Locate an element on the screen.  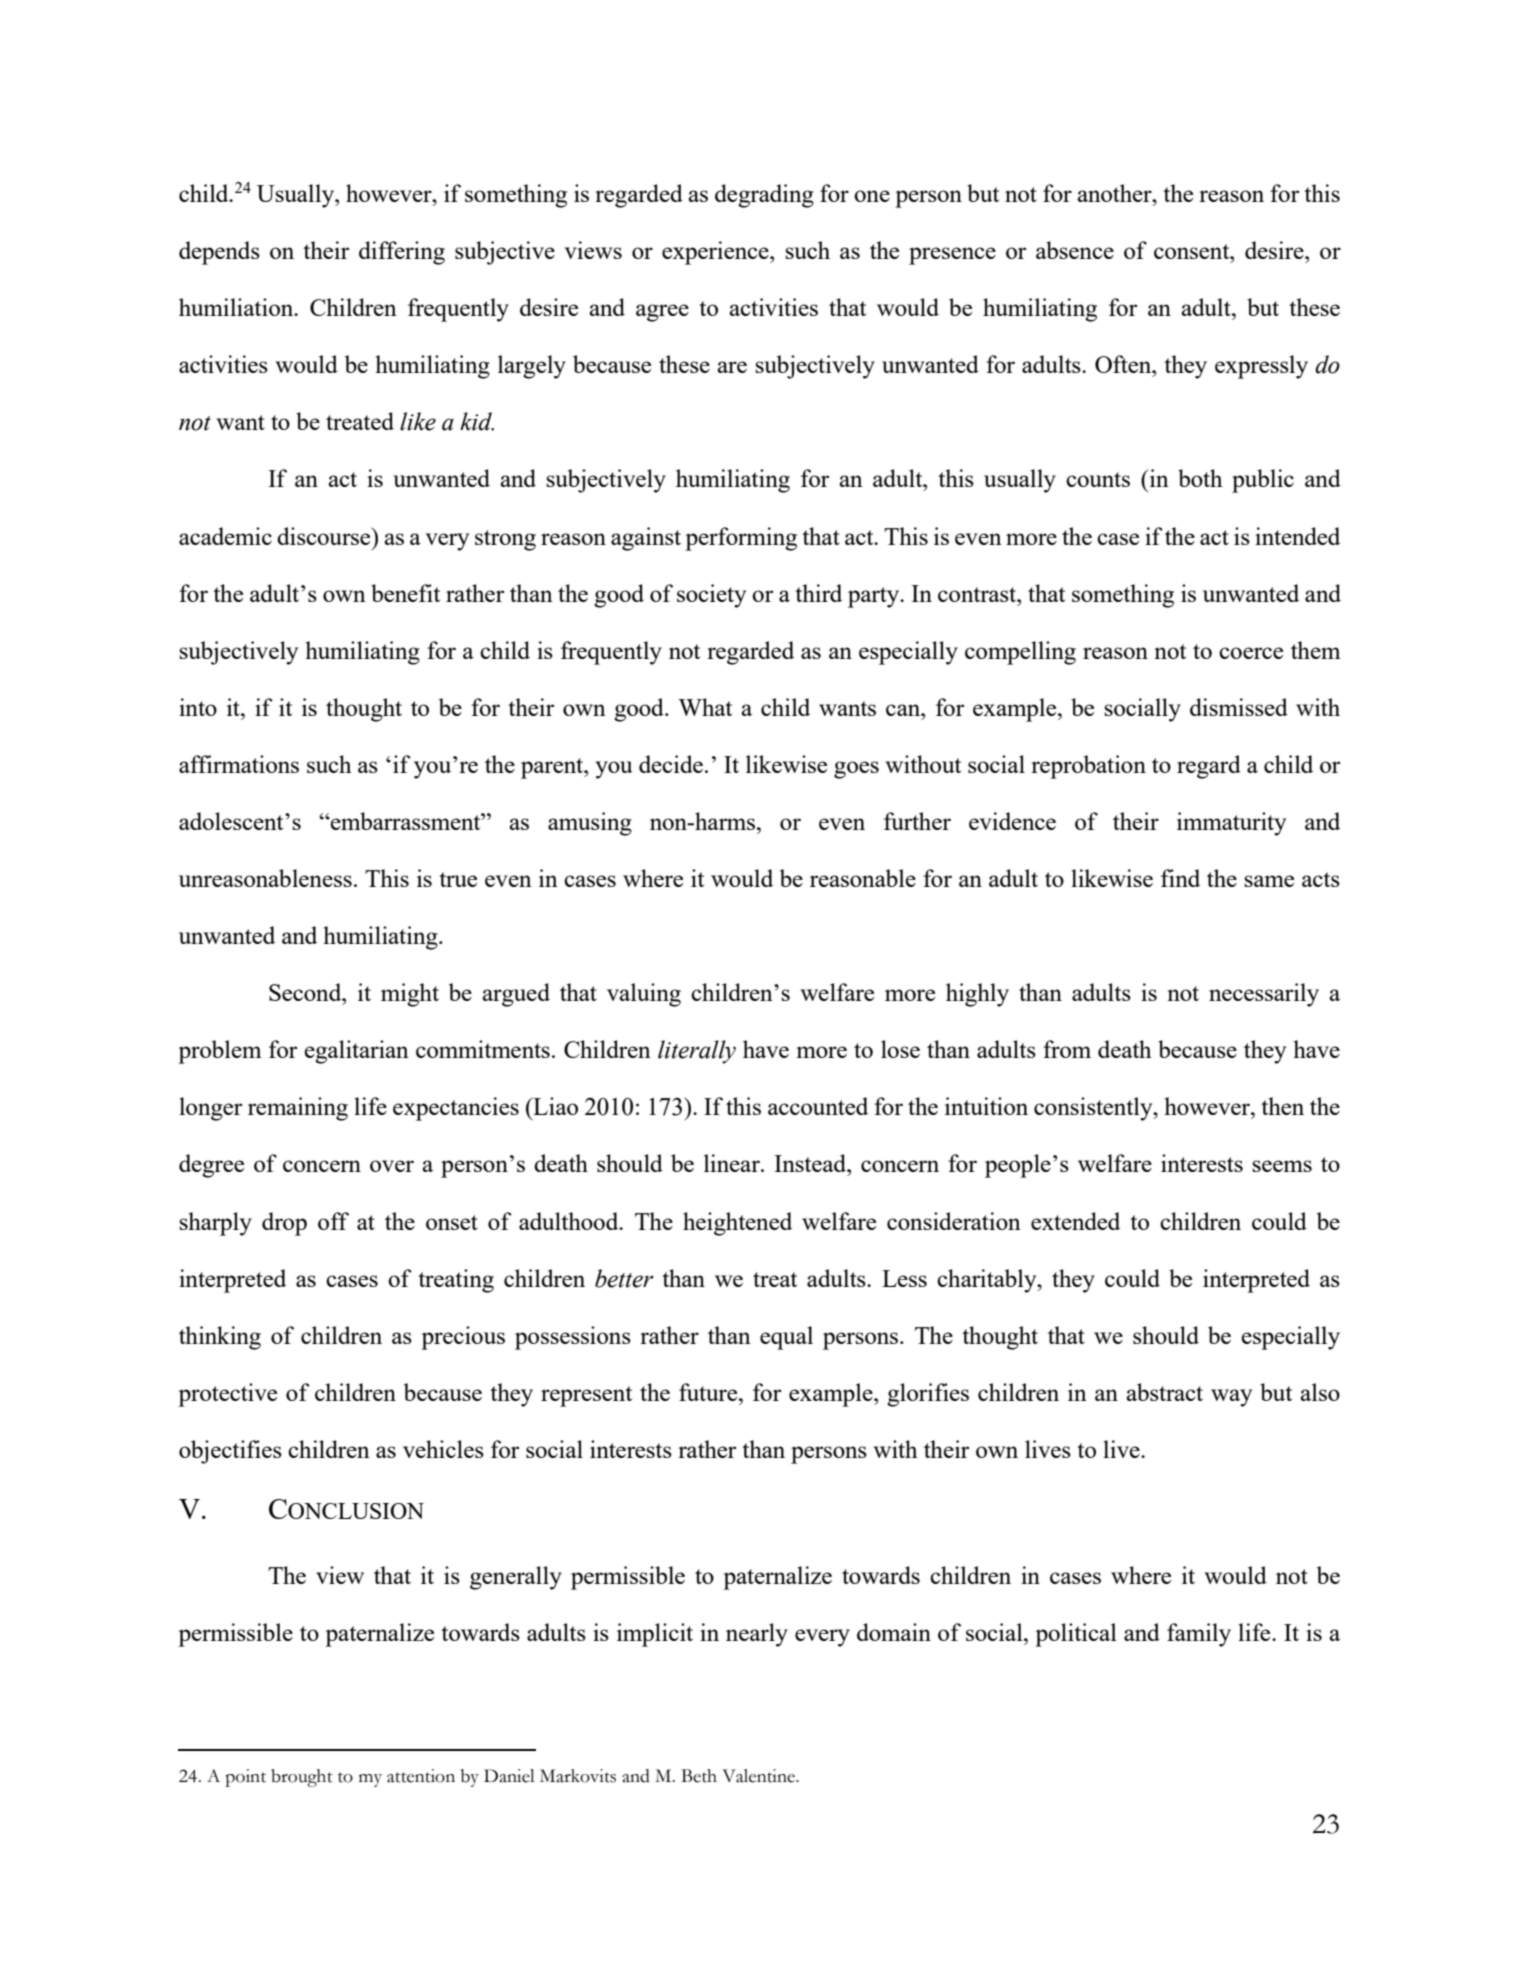
another is located at coordinates (1115, 193).
